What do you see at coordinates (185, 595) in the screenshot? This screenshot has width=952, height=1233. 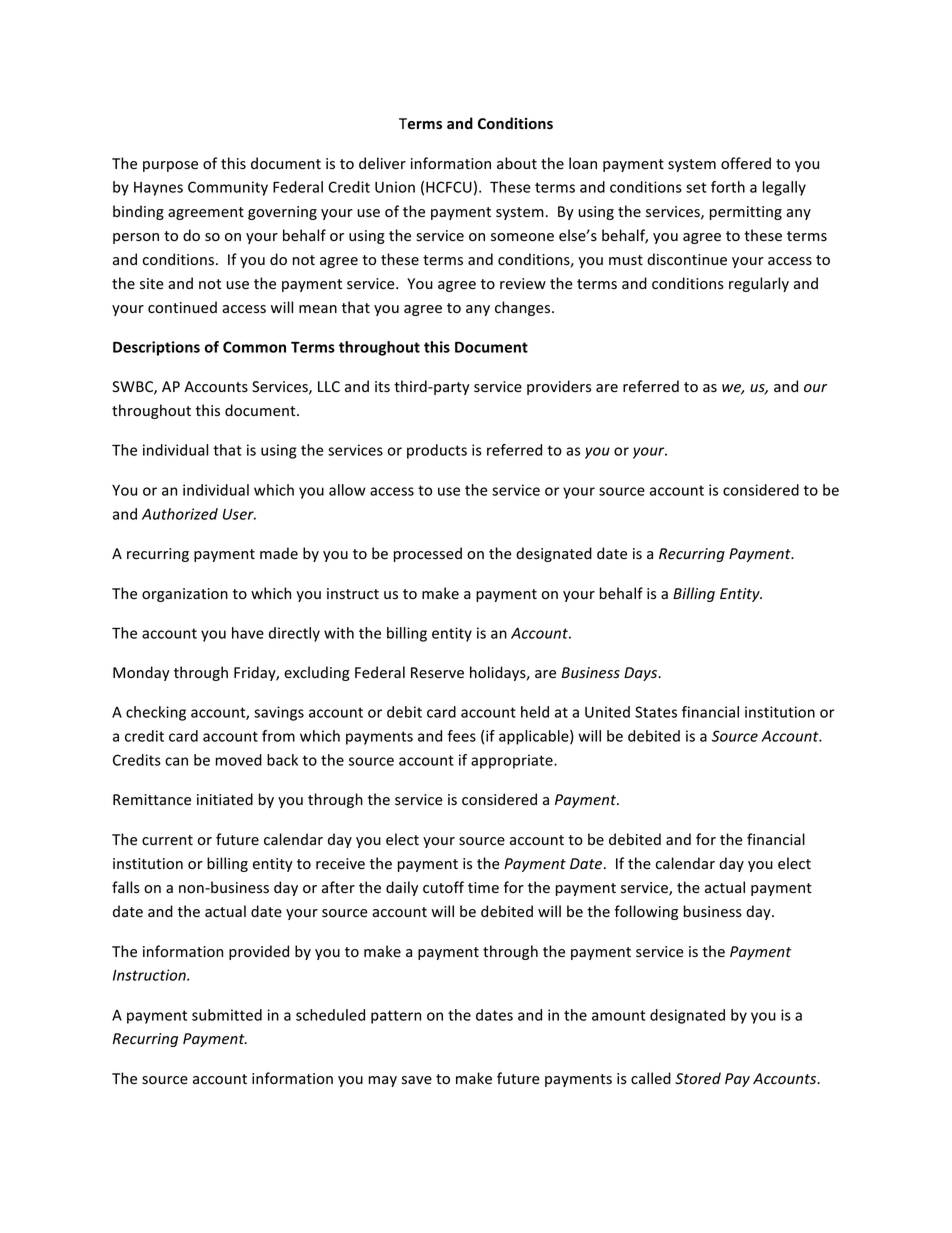 I see `organization` at bounding box center [185, 595].
